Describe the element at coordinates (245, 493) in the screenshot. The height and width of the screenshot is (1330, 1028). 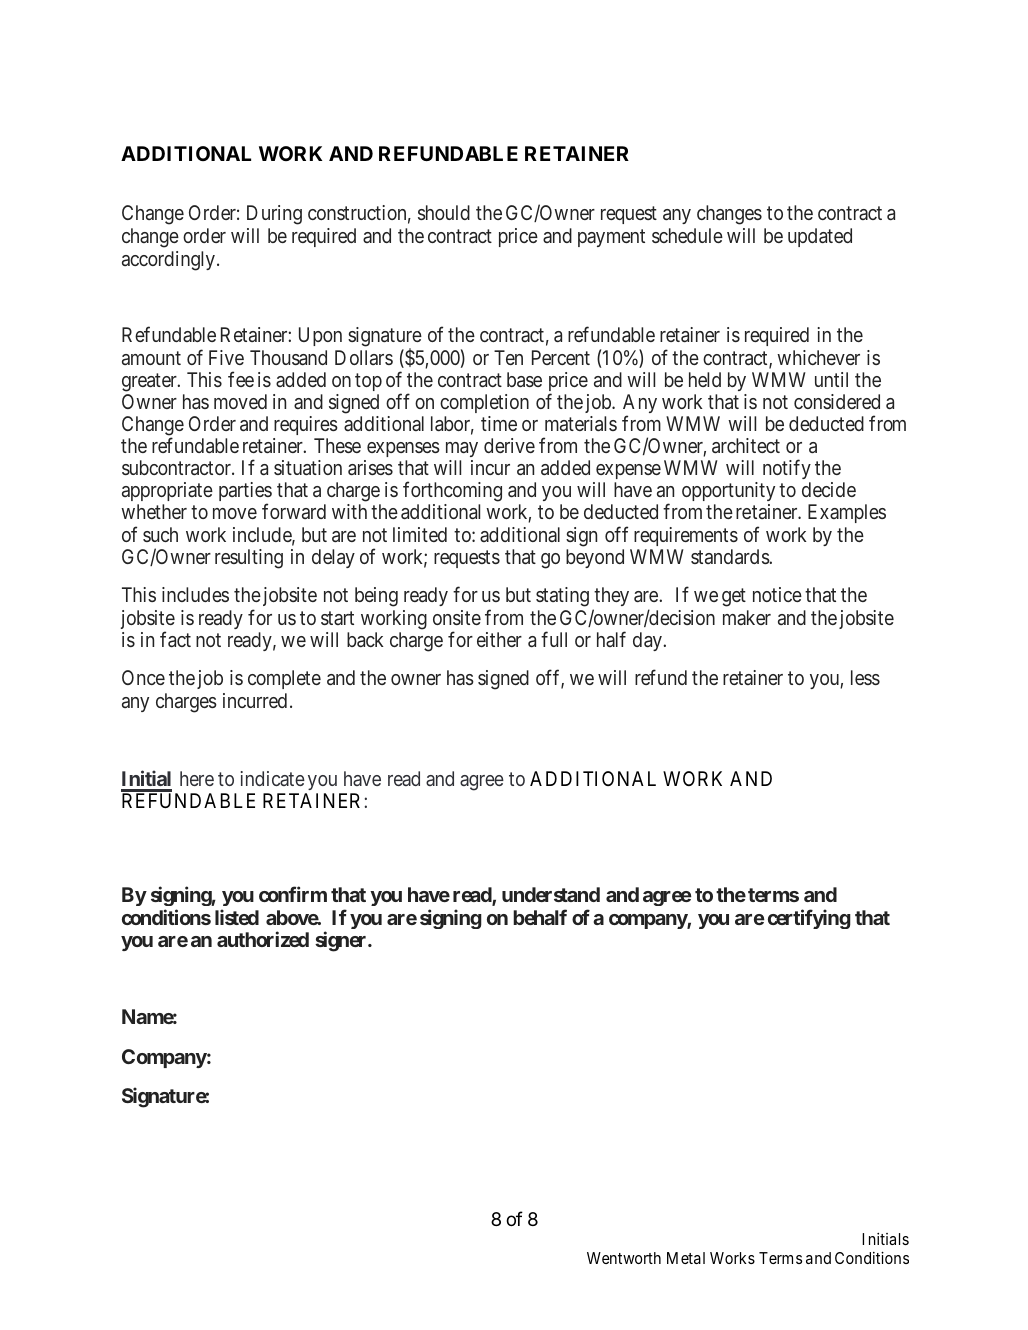
I see `parties` at that location.
